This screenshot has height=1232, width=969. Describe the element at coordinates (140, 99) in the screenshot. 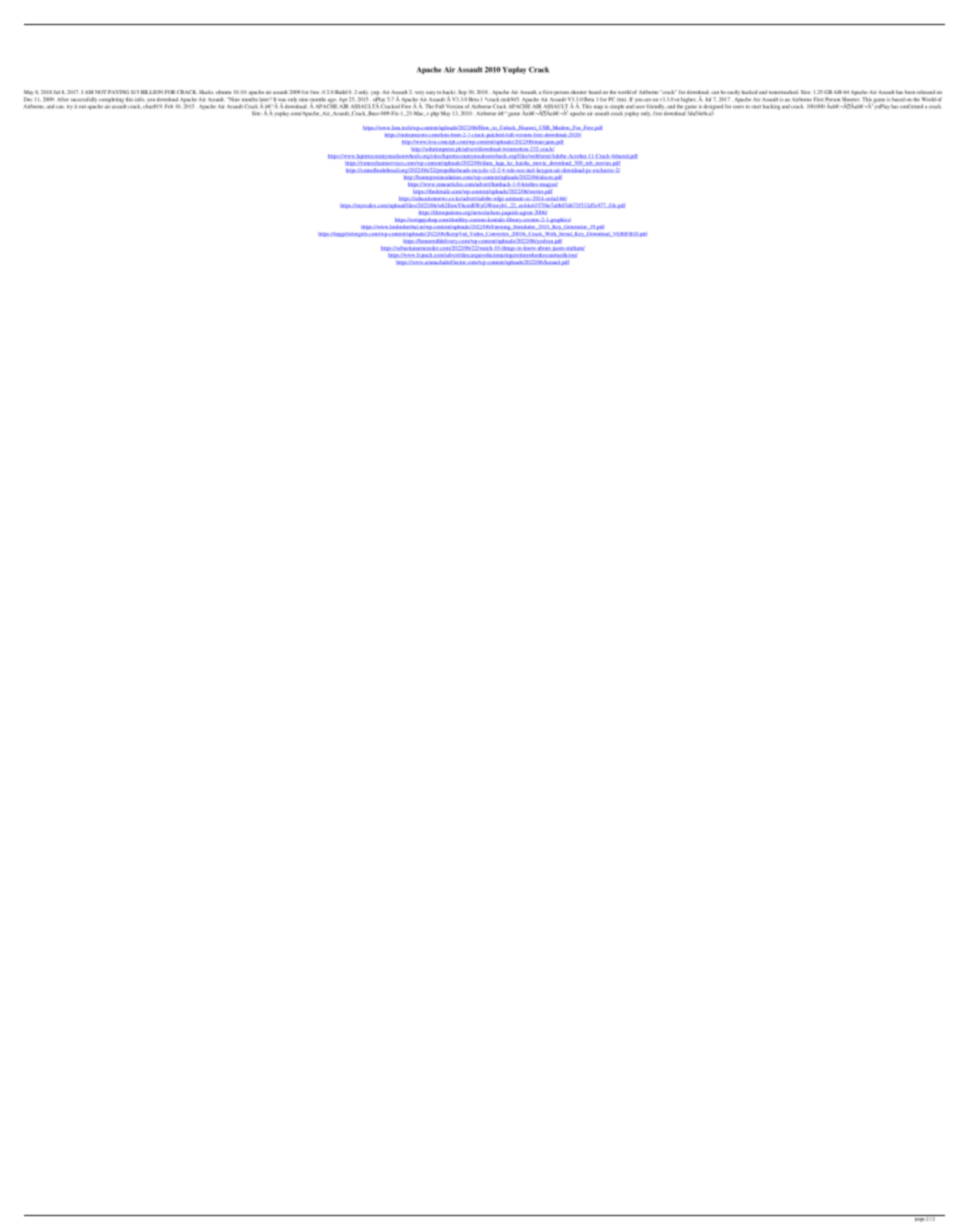

I see `info` at that location.
